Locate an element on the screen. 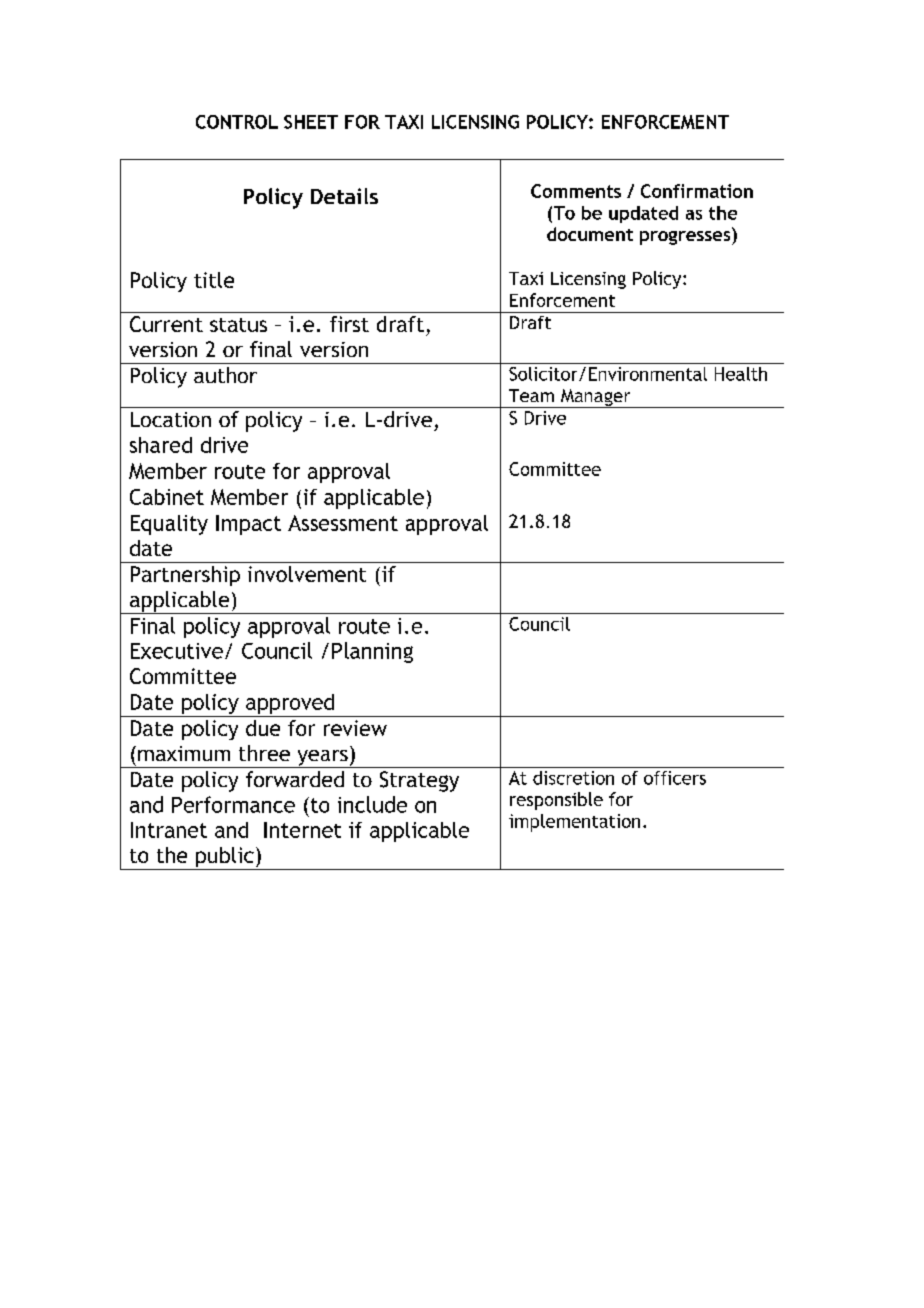 The height and width of the screenshot is (1308, 924). Manager is located at coordinates (595, 398).
